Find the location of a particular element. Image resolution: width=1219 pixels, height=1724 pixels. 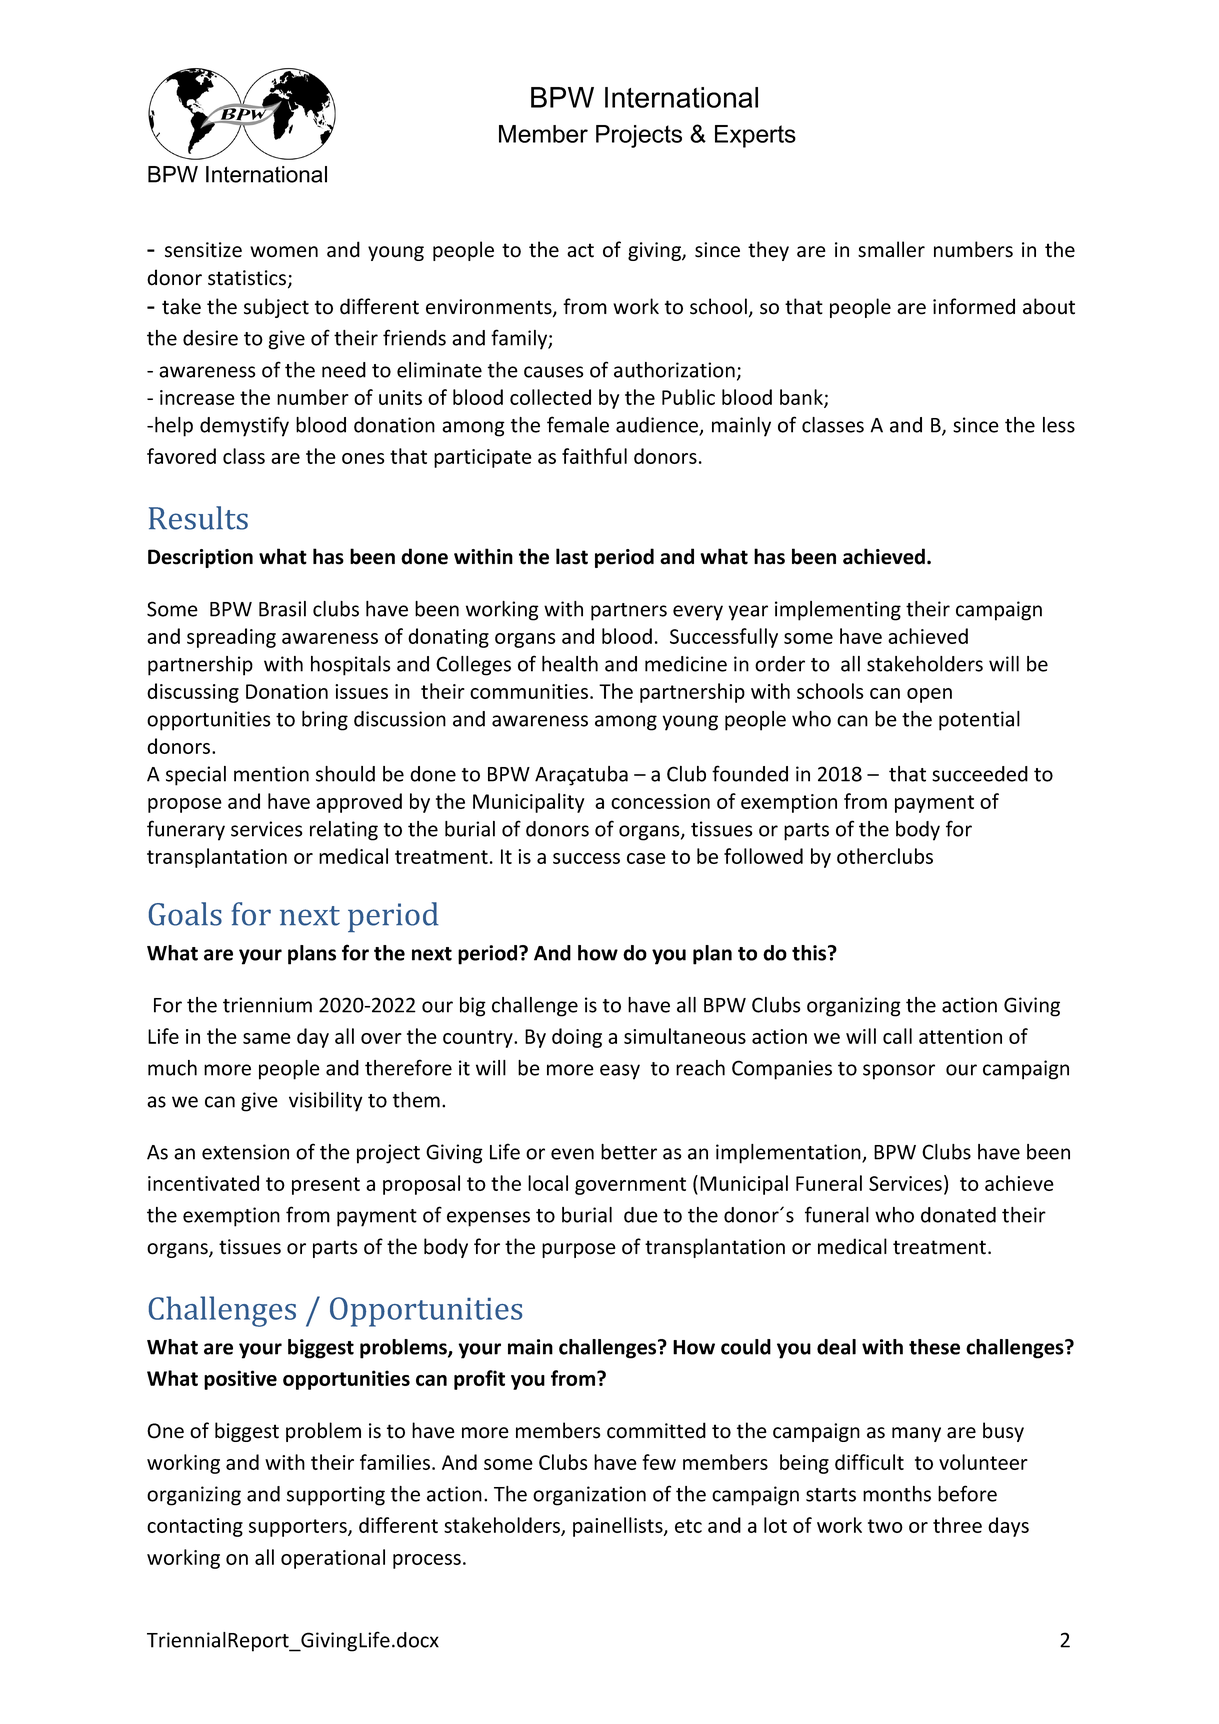

women is located at coordinates (284, 252).
